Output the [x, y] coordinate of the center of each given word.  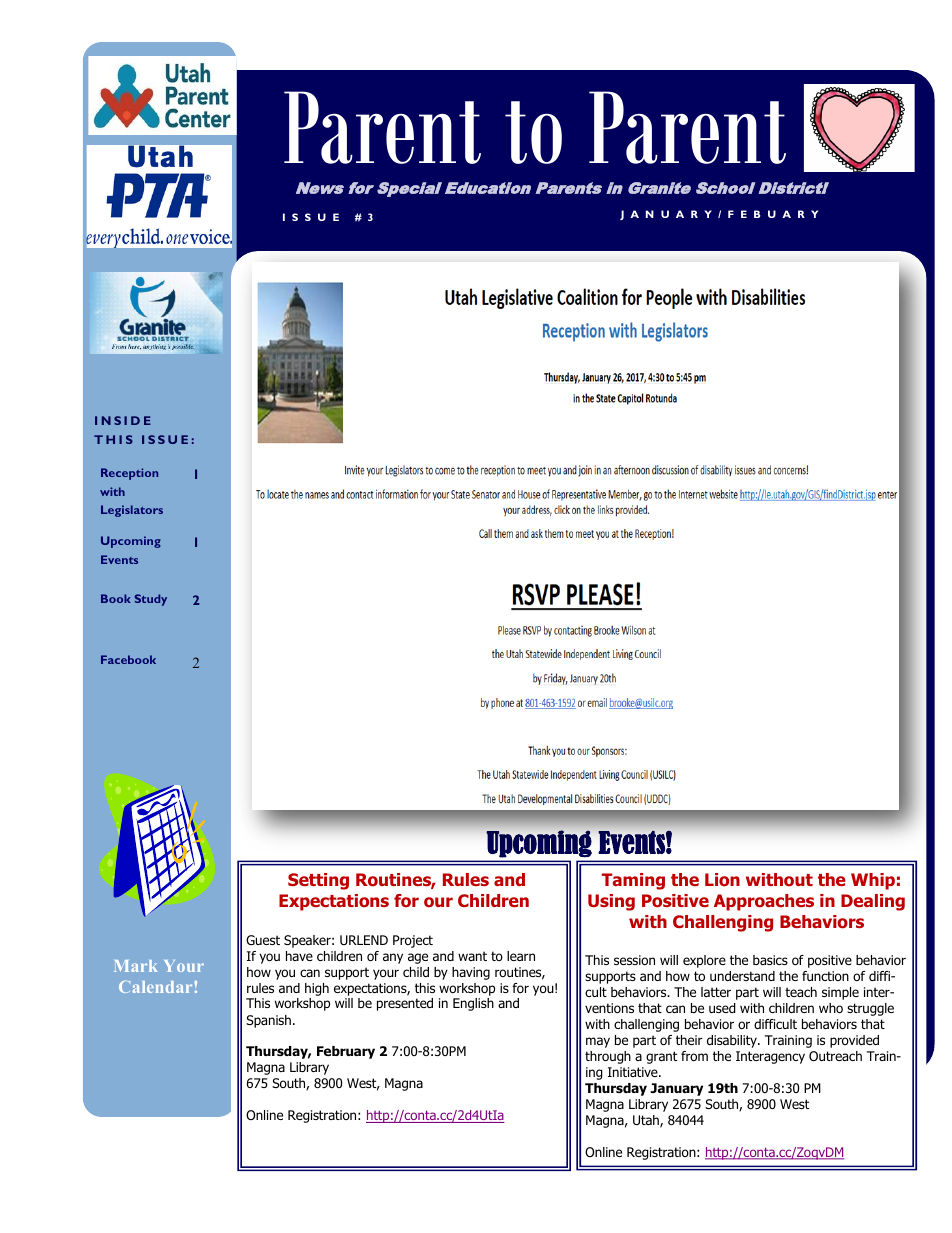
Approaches [764, 902]
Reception [129, 474]
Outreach [835, 1056]
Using [611, 902]
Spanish [268, 1021]
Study [151, 600]
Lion [722, 880]
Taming [633, 881]
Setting [318, 881]
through [608, 1057]
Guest [263, 940]
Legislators [132, 511]
